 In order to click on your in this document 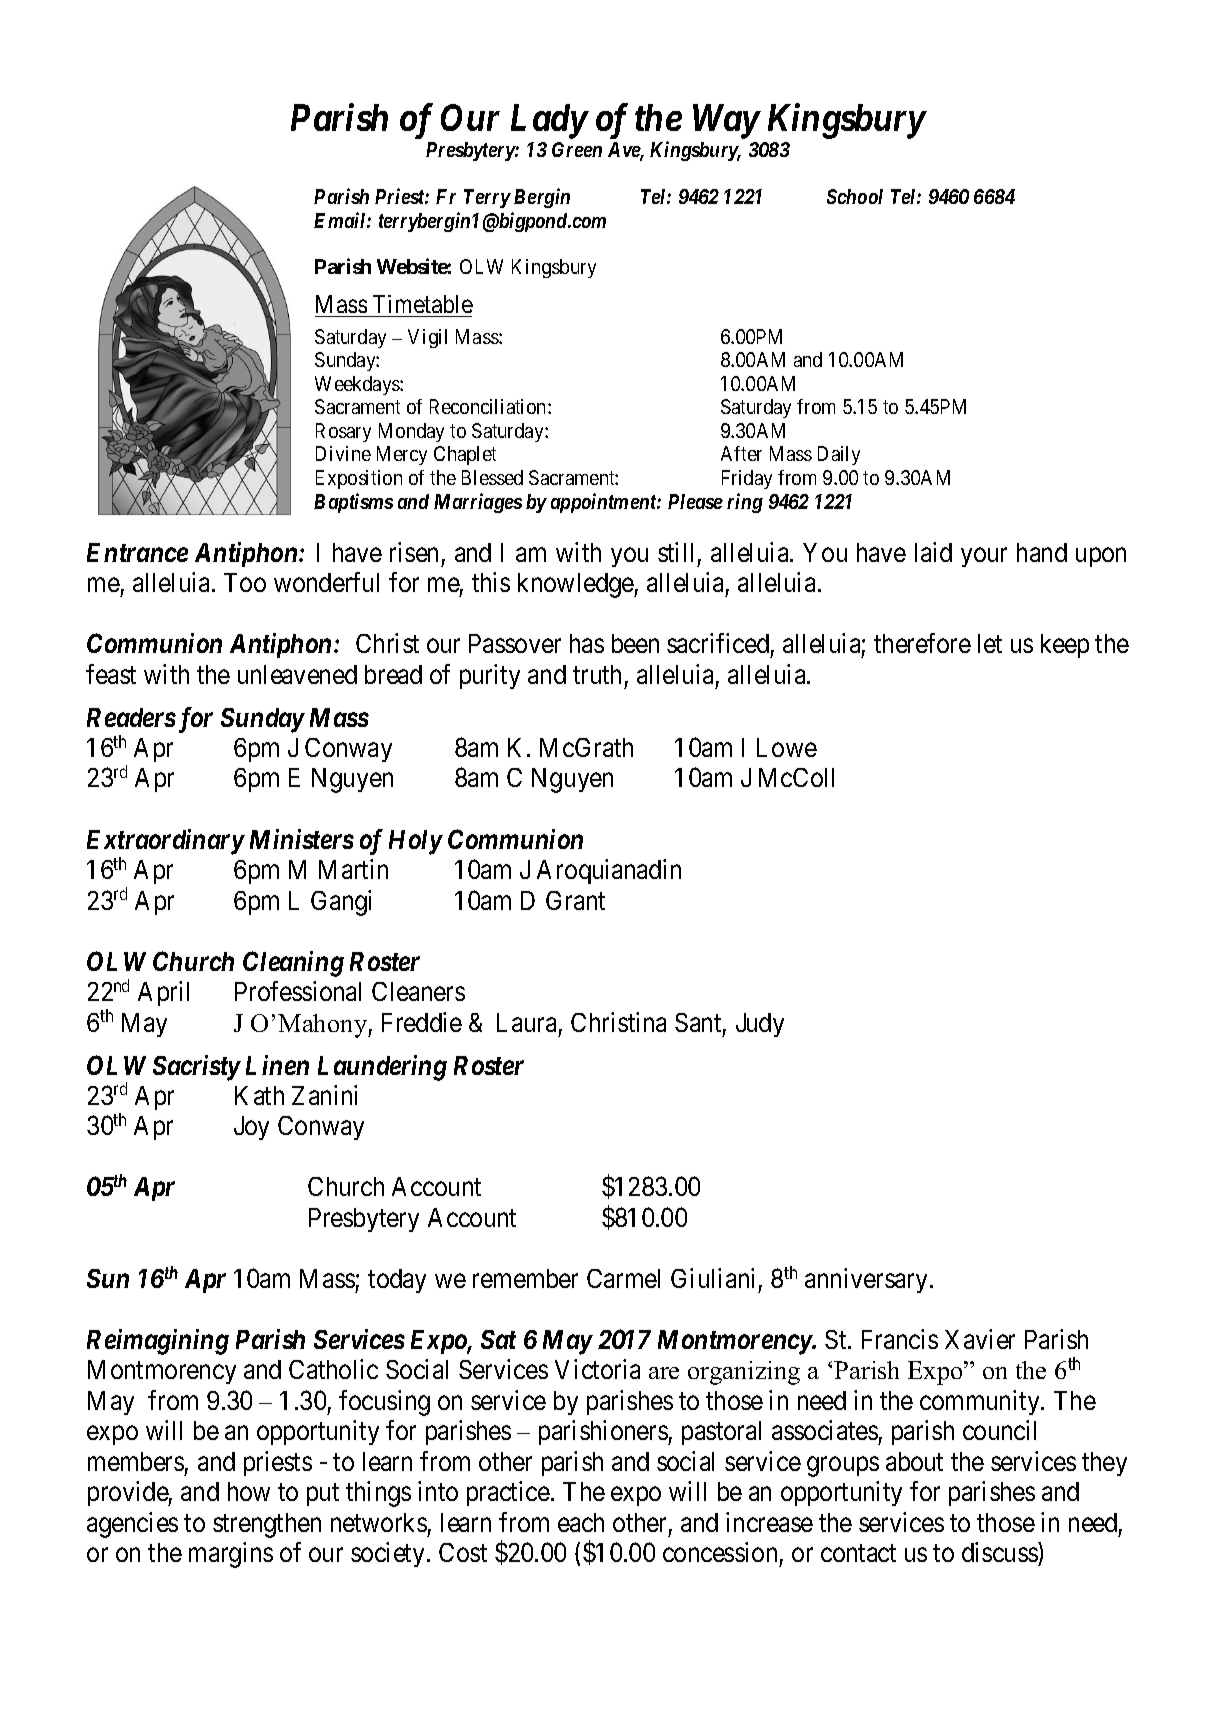, I will do `click(984, 557)`.
